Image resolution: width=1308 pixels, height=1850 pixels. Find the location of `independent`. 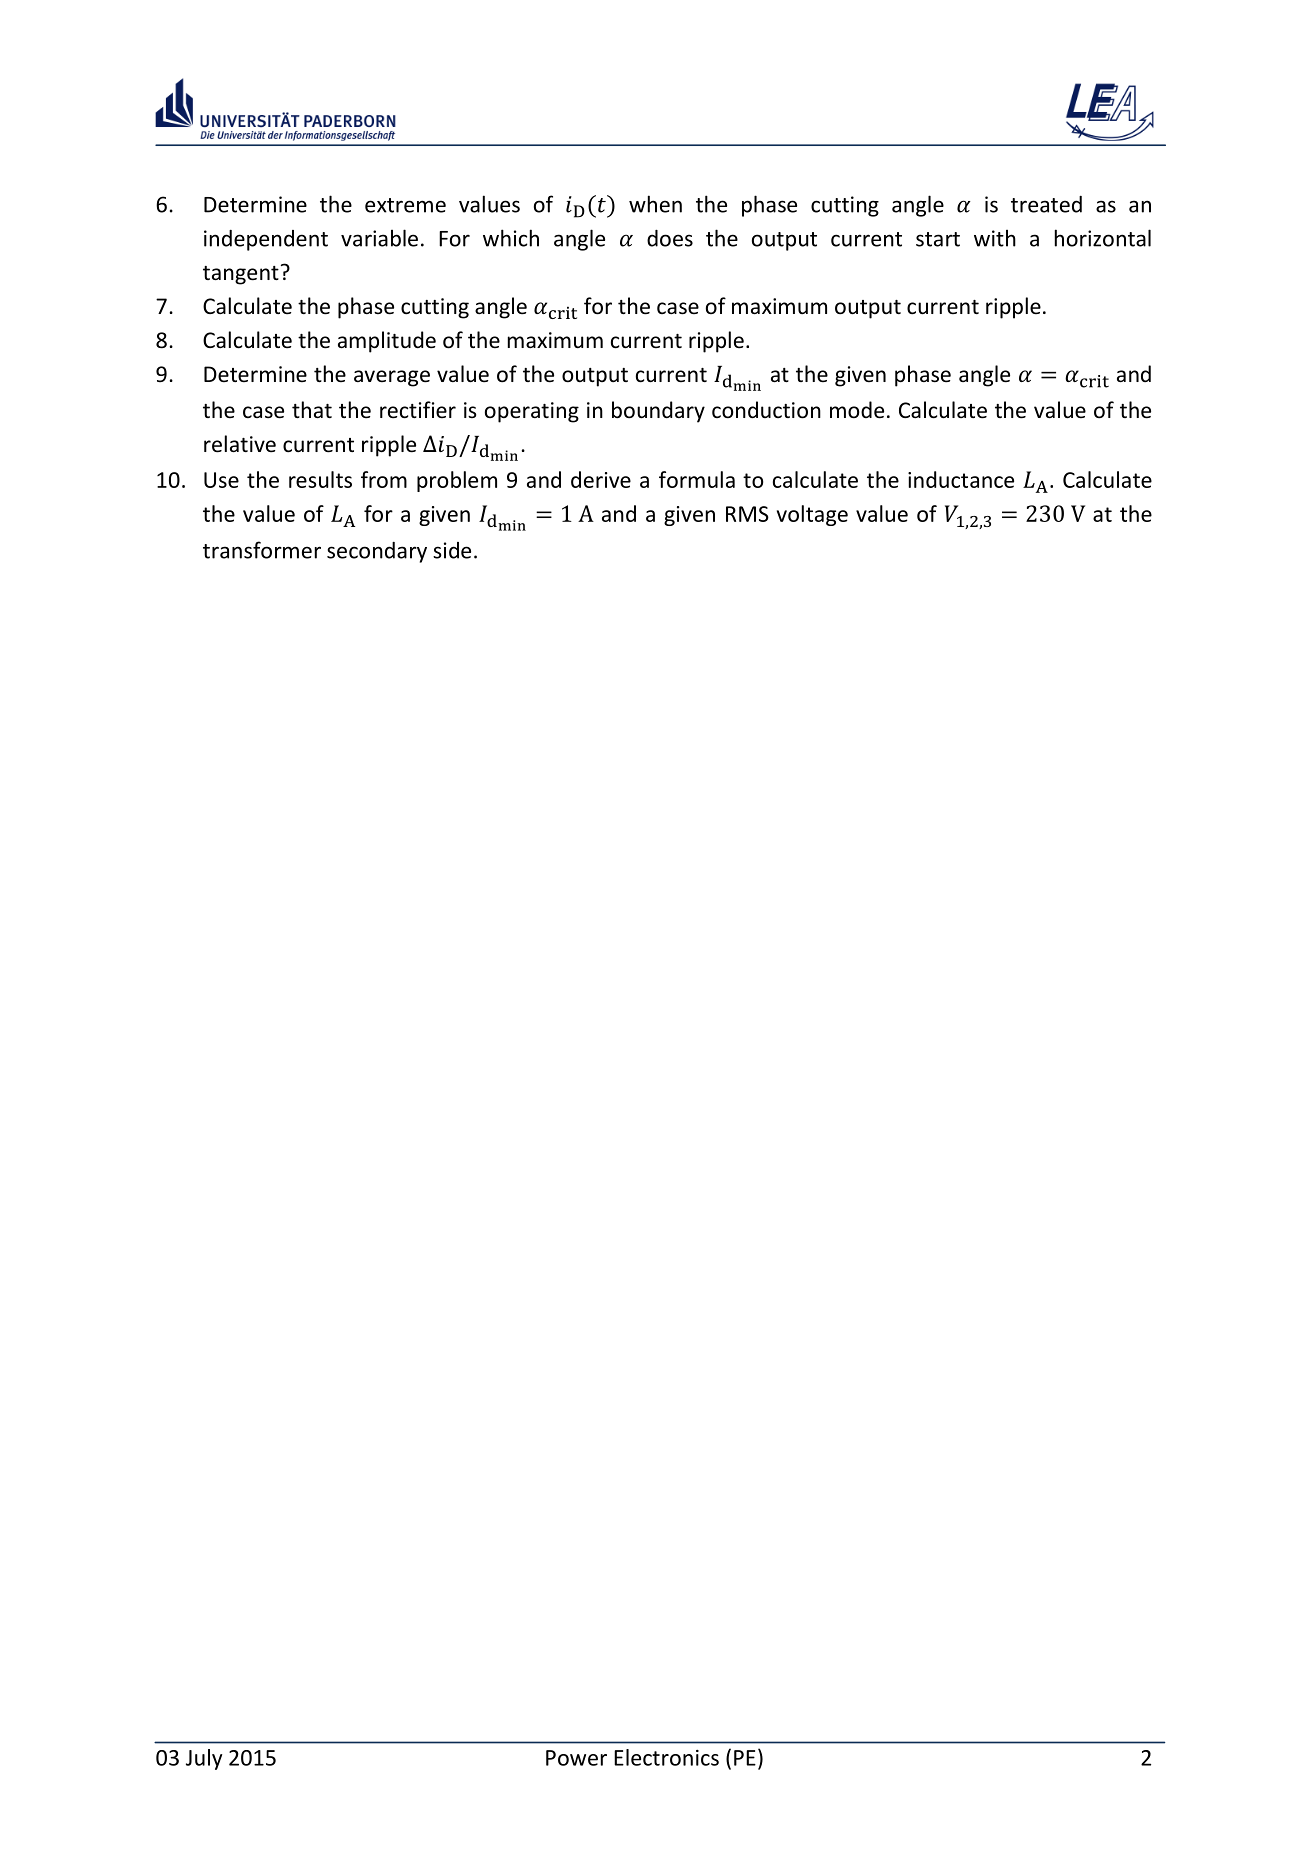

independent is located at coordinates (266, 240).
